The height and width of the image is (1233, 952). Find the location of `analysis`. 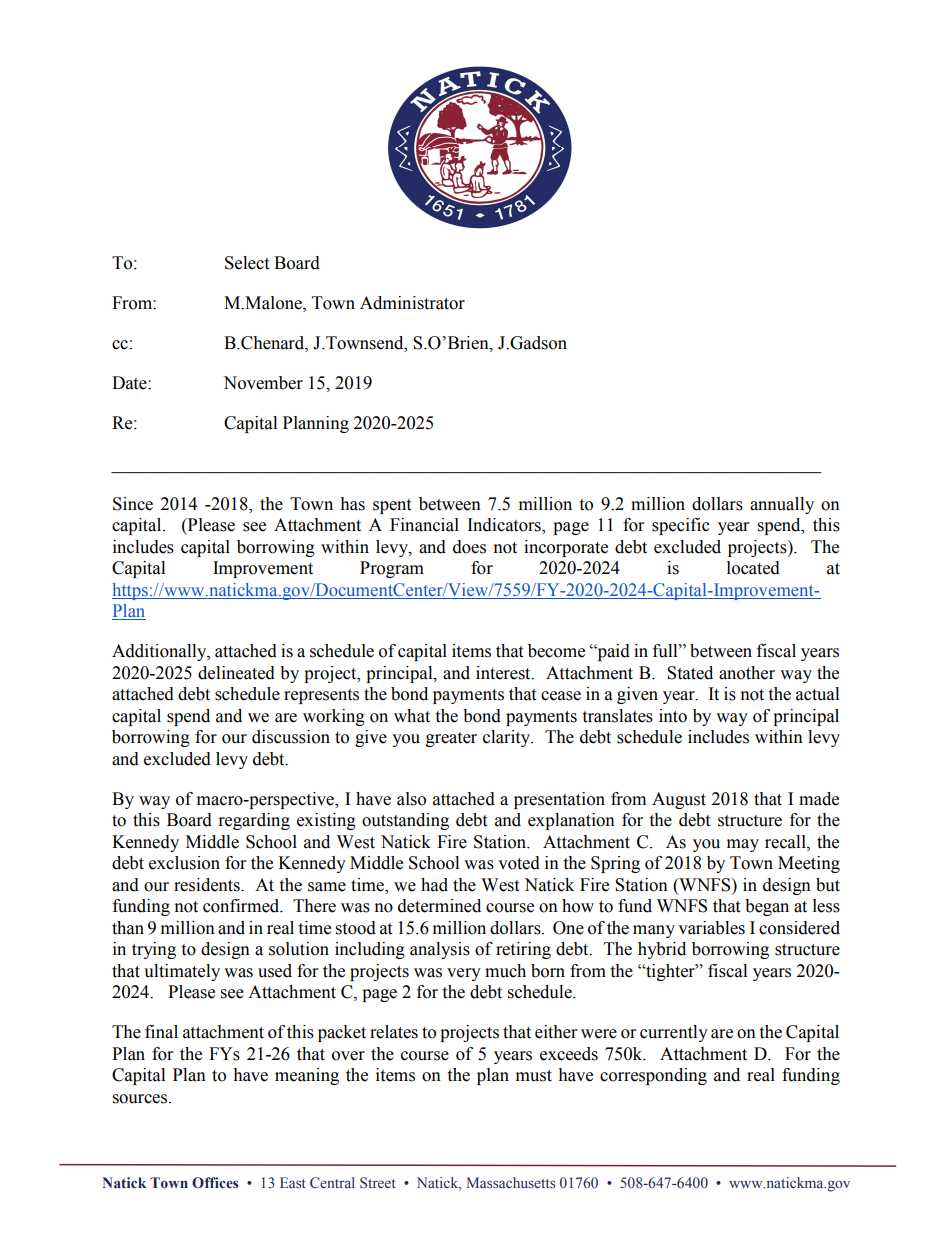

analysis is located at coordinates (440, 950).
